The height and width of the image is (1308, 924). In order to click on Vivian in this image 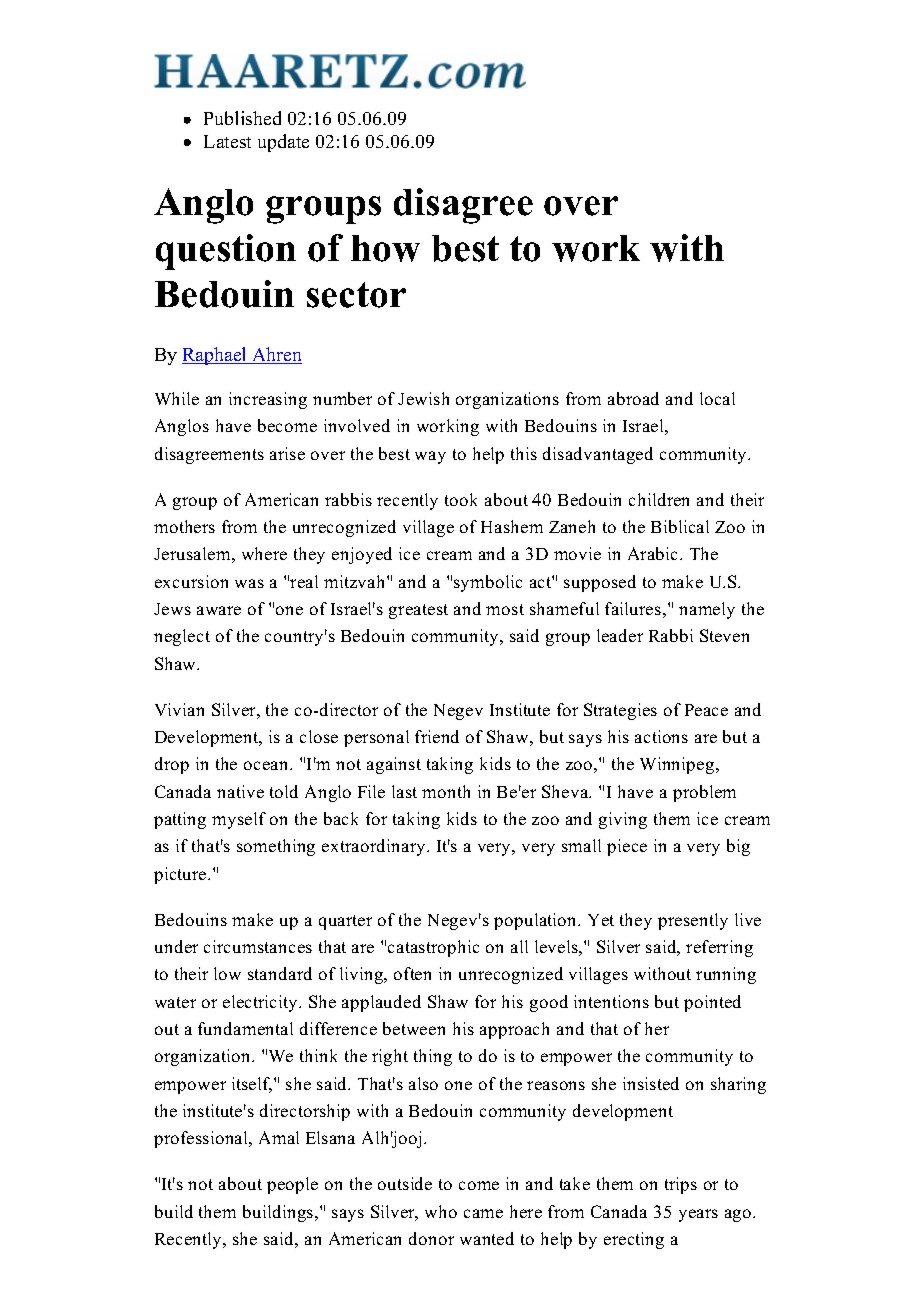, I will do `click(179, 709)`.
